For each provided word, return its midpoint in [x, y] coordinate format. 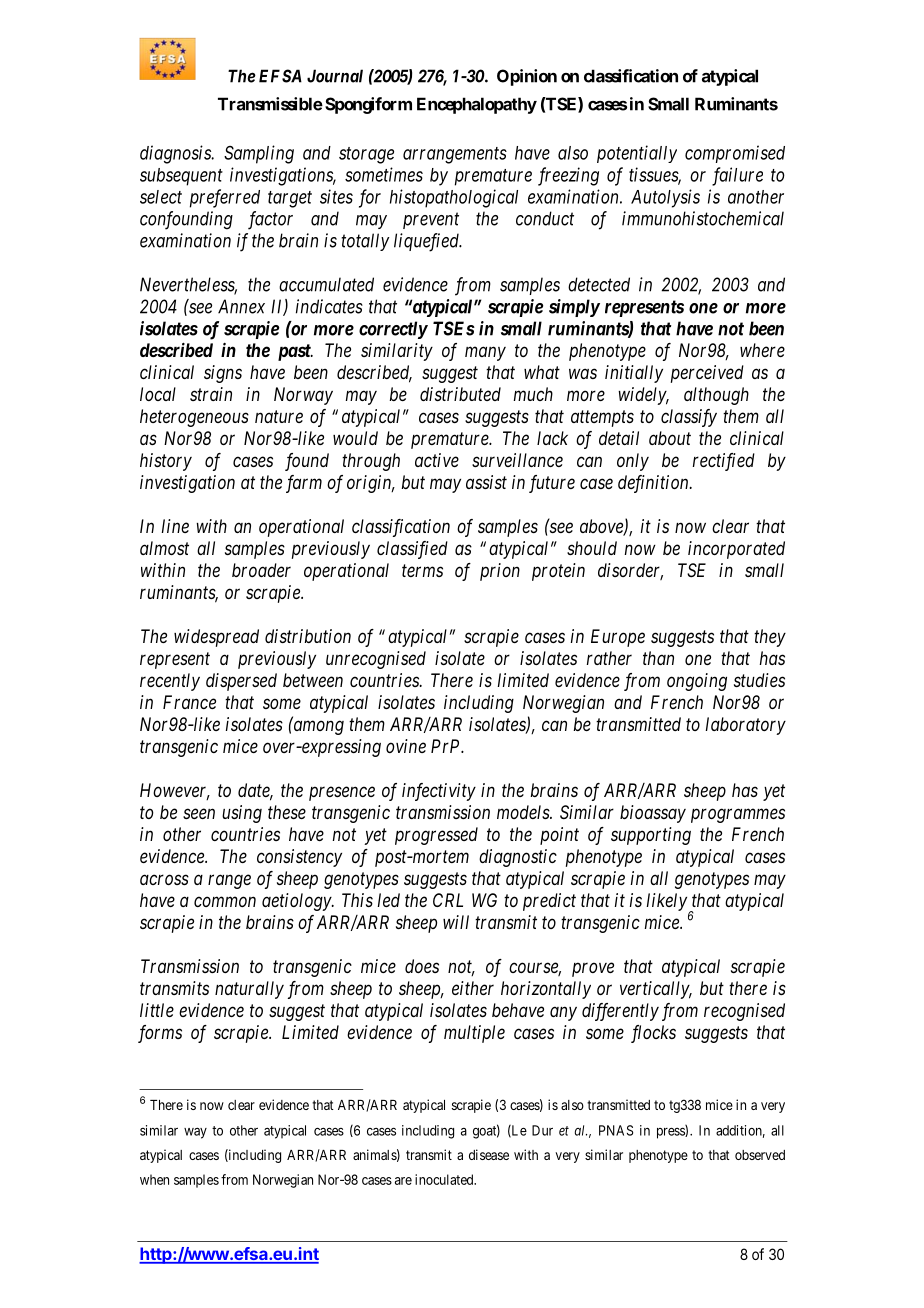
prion [500, 572]
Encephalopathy [477, 105]
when [154, 1179]
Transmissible [270, 104]
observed [760, 1155]
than [658, 658]
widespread [216, 638]
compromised [735, 154]
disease [489, 1154]
